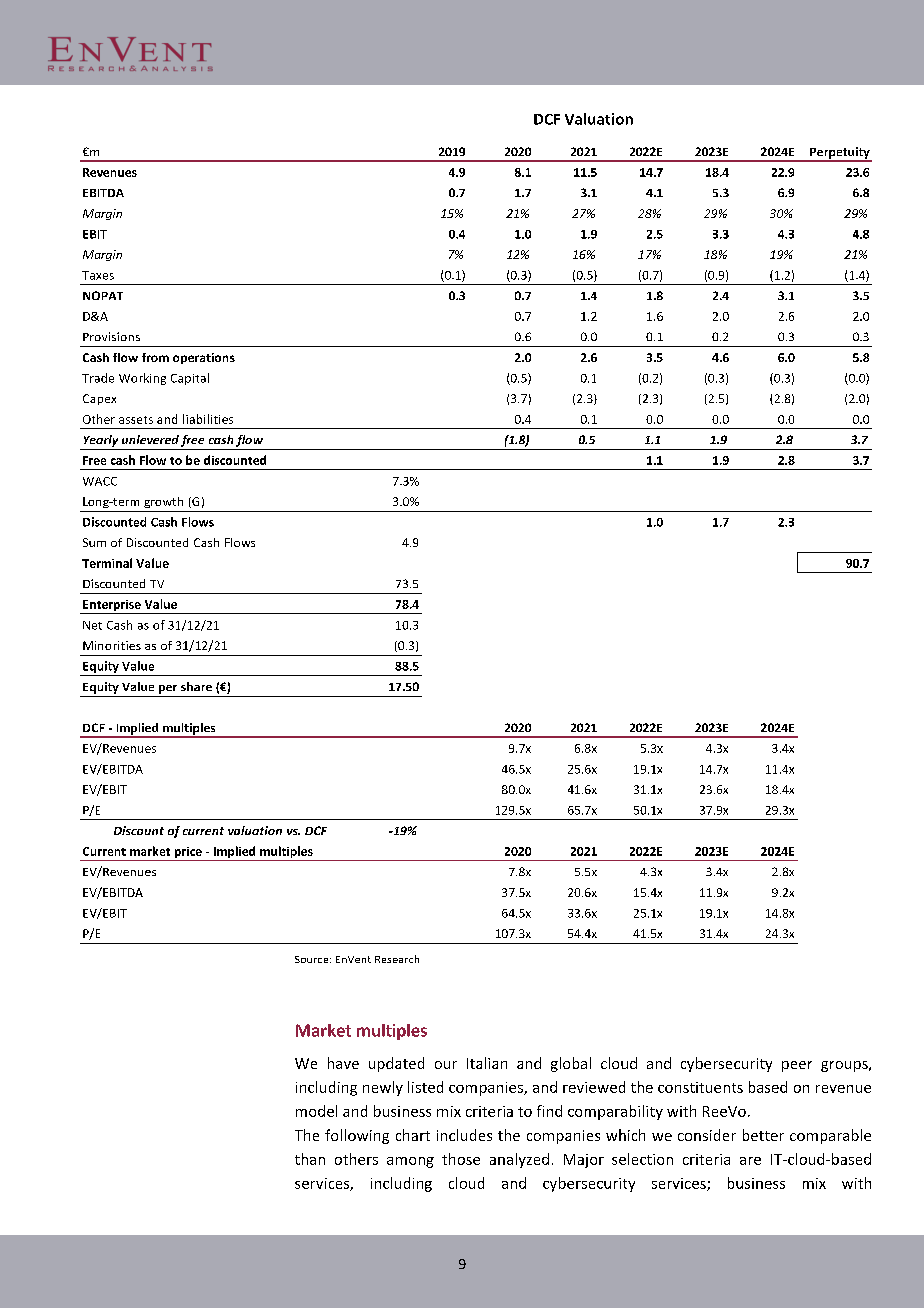 The image size is (924, 1308). Describe the element at coordinates (204, 358) in the screenshot. I see `operations` at that location.
